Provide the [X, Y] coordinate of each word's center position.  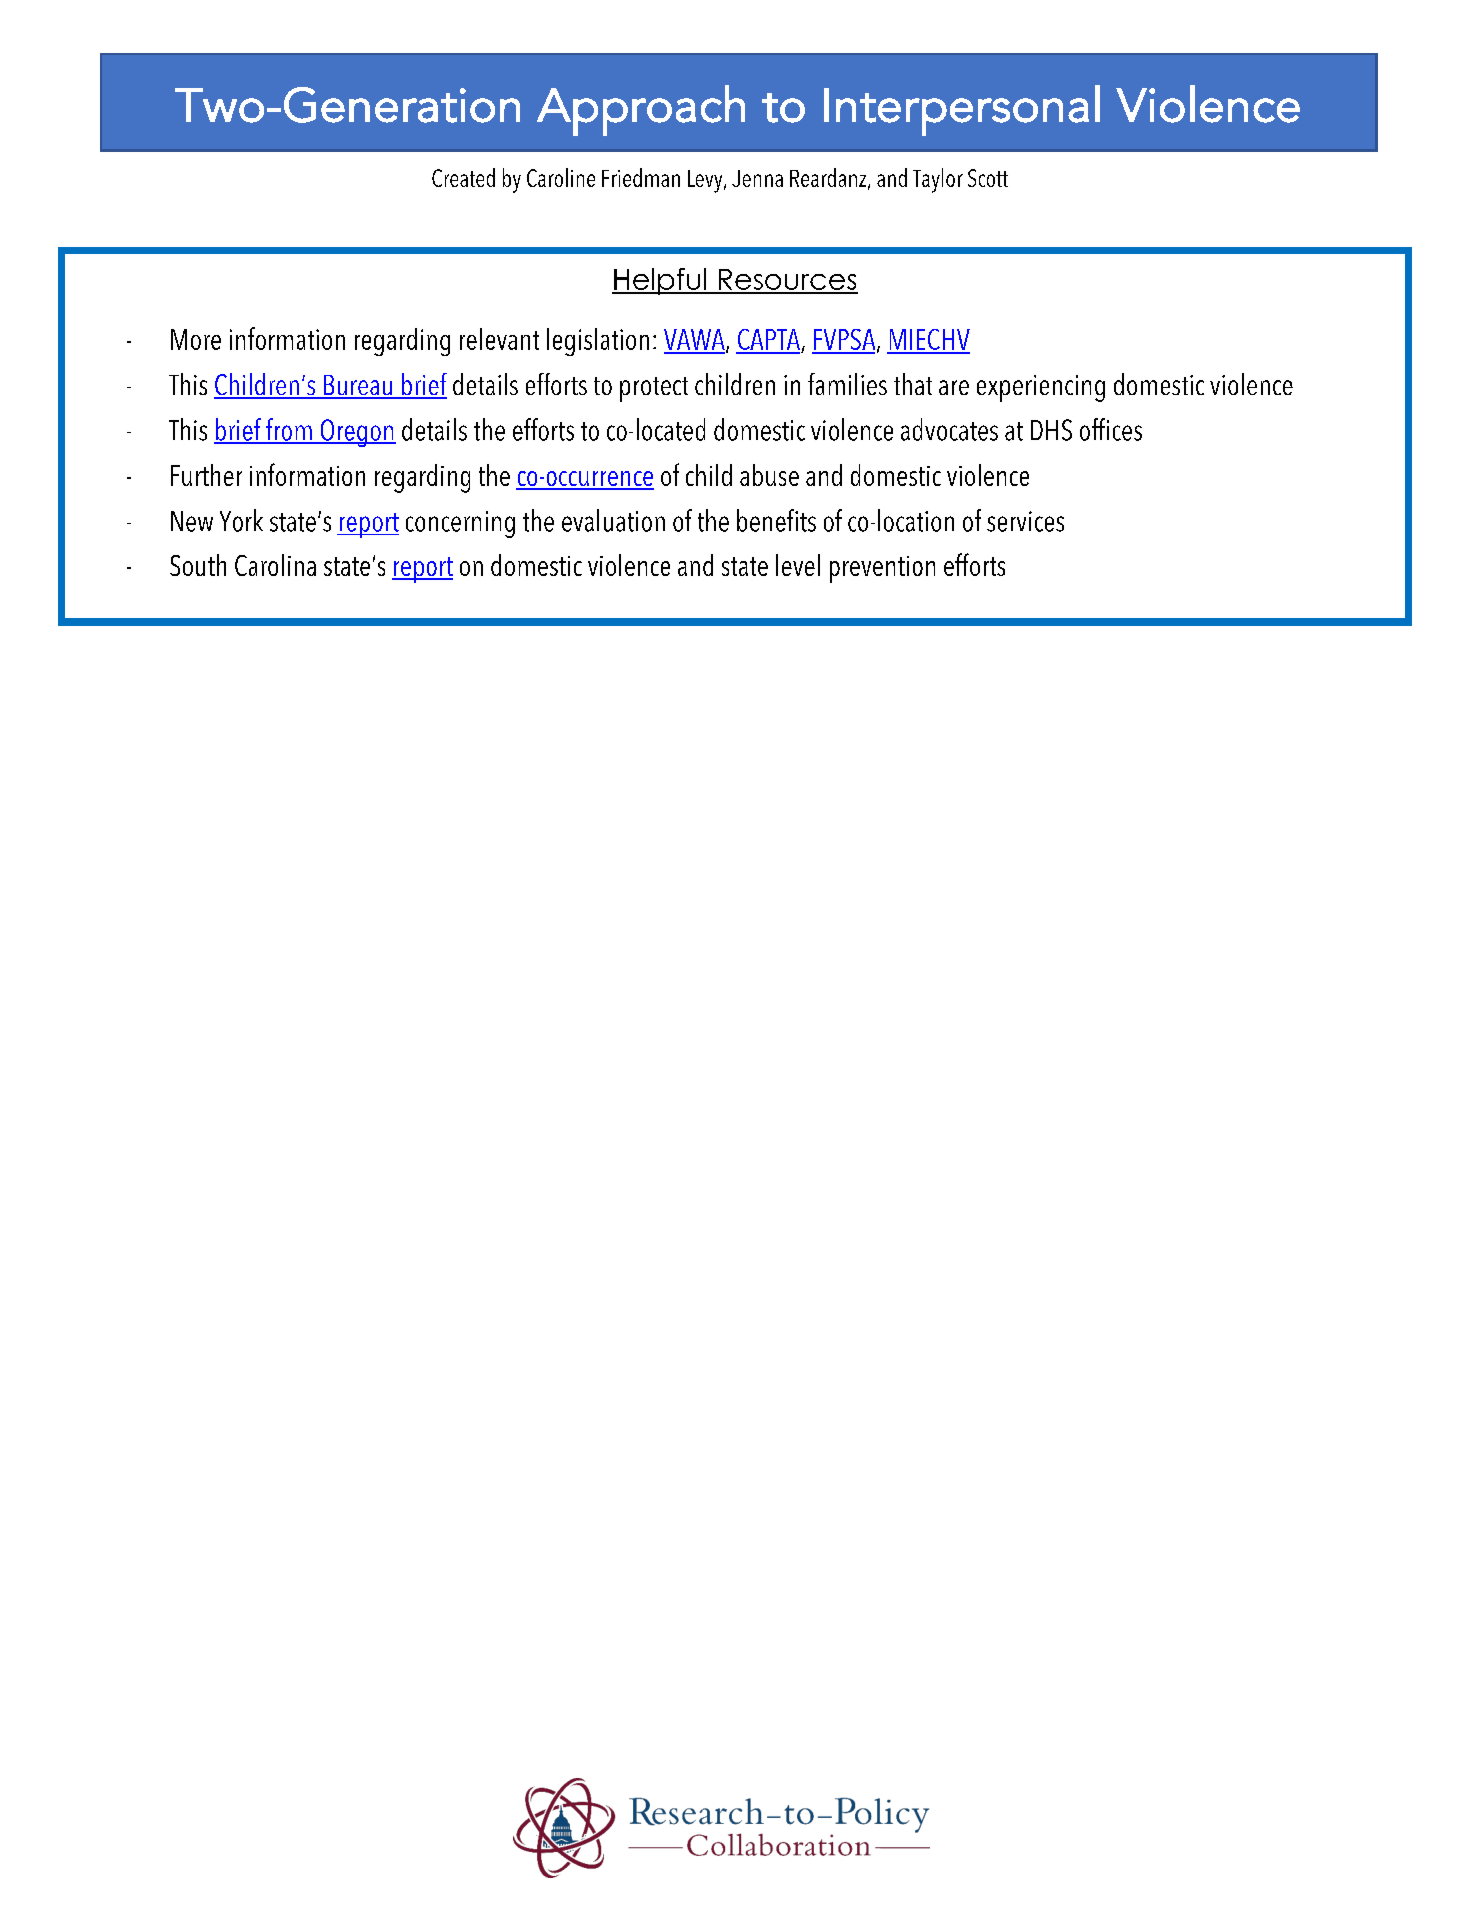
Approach [641, 110]
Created [463, 177]
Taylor [938, 180]
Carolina [275, 565]
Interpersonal [962, 110]
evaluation [613, 520]
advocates [949, 429]
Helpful [660, 281]
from [289, 430]
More [196, 339]
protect [654, 389]
